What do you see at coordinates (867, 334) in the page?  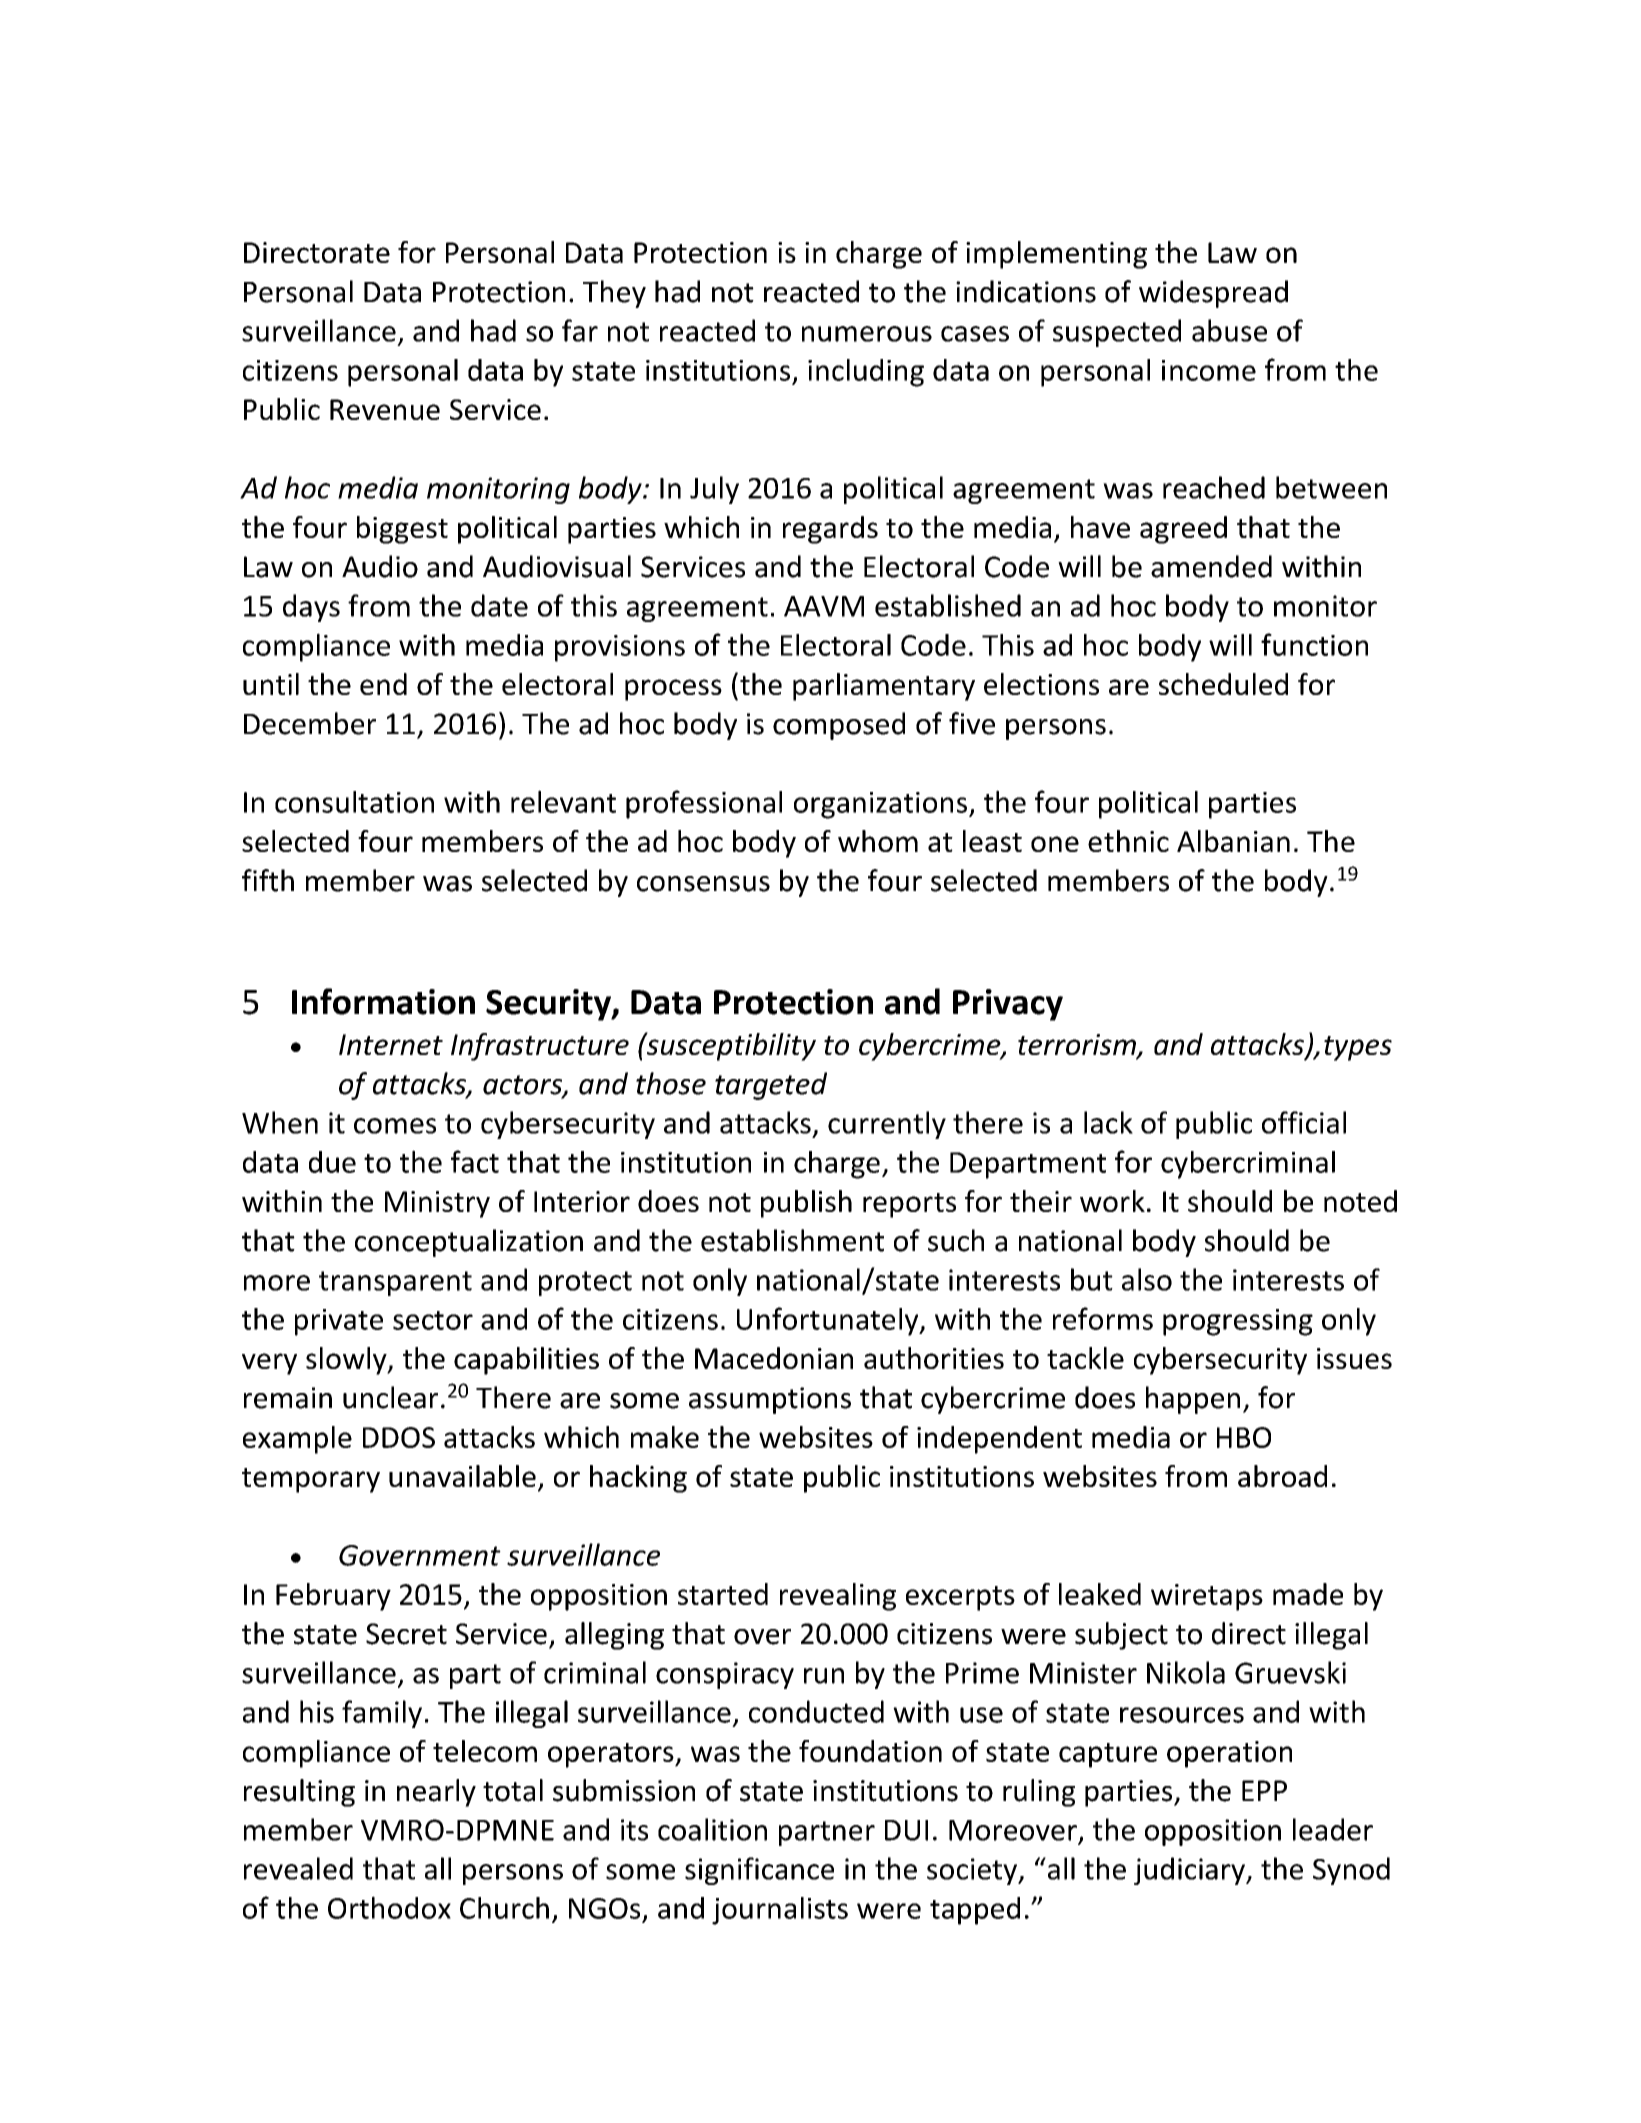 I see `numerous` at bounding box center [867, 334].
